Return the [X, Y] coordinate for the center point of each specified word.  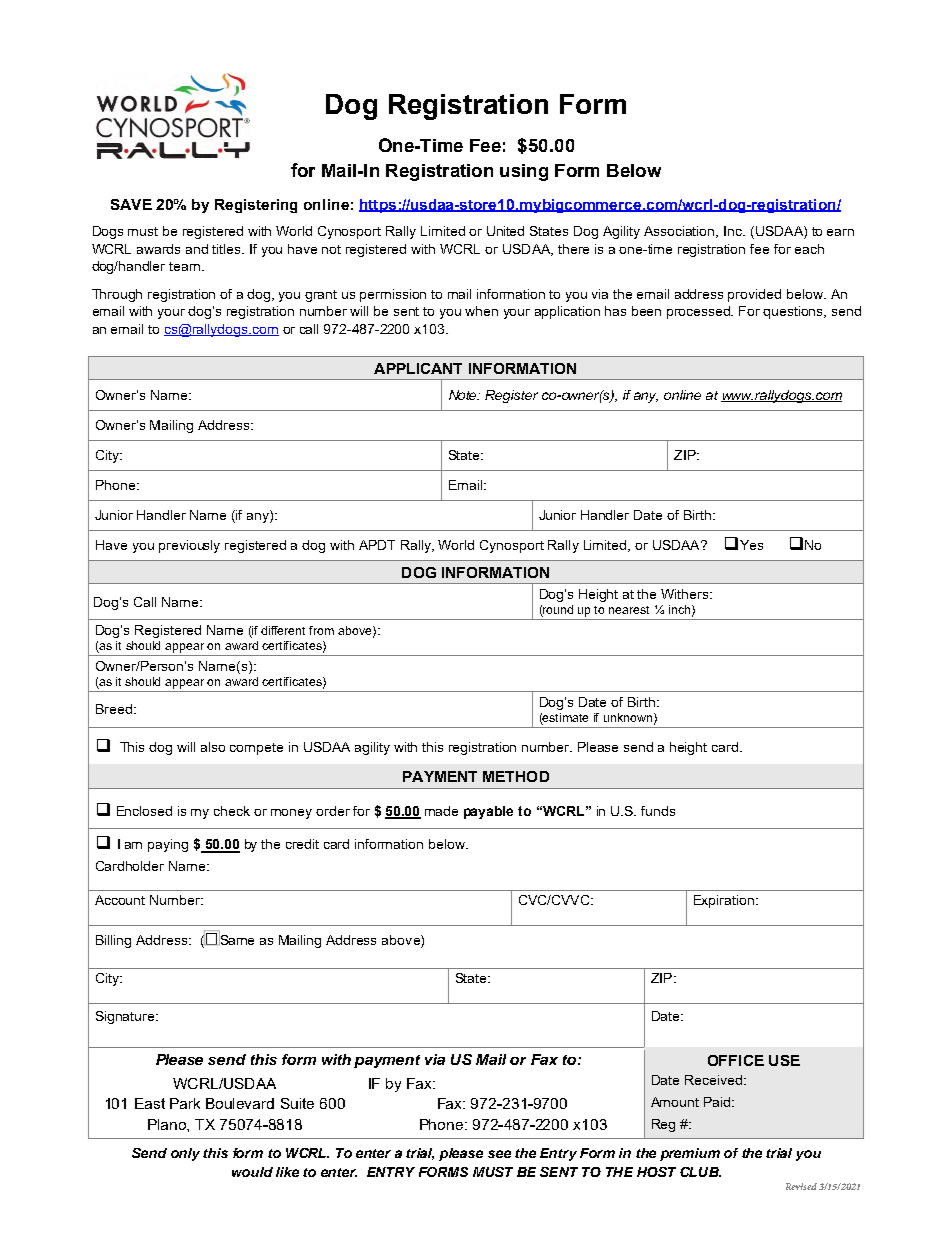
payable [488, 812]
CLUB [700, 1172]
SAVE [131, 204]
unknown [629, 718]
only [185, 1154]
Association [681, 232]
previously [189, 546]
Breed [114, 709]
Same [236, 938]
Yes [751, 545]
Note [464, 395]
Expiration [725, 901]
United [505, 231]
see [499, 1154]
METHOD [516, 776]
